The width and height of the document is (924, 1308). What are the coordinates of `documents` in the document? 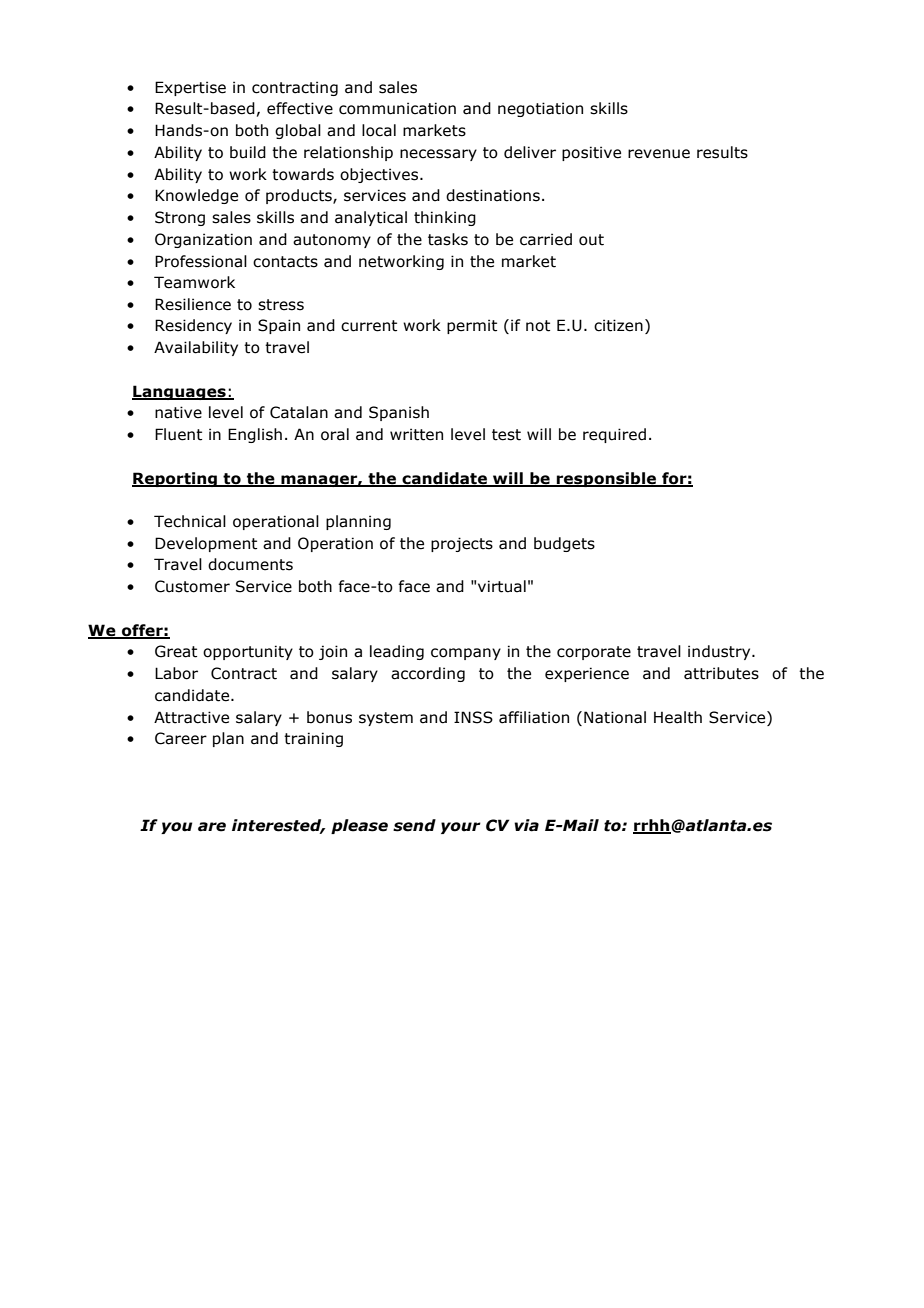 It's located at (250, 564).
